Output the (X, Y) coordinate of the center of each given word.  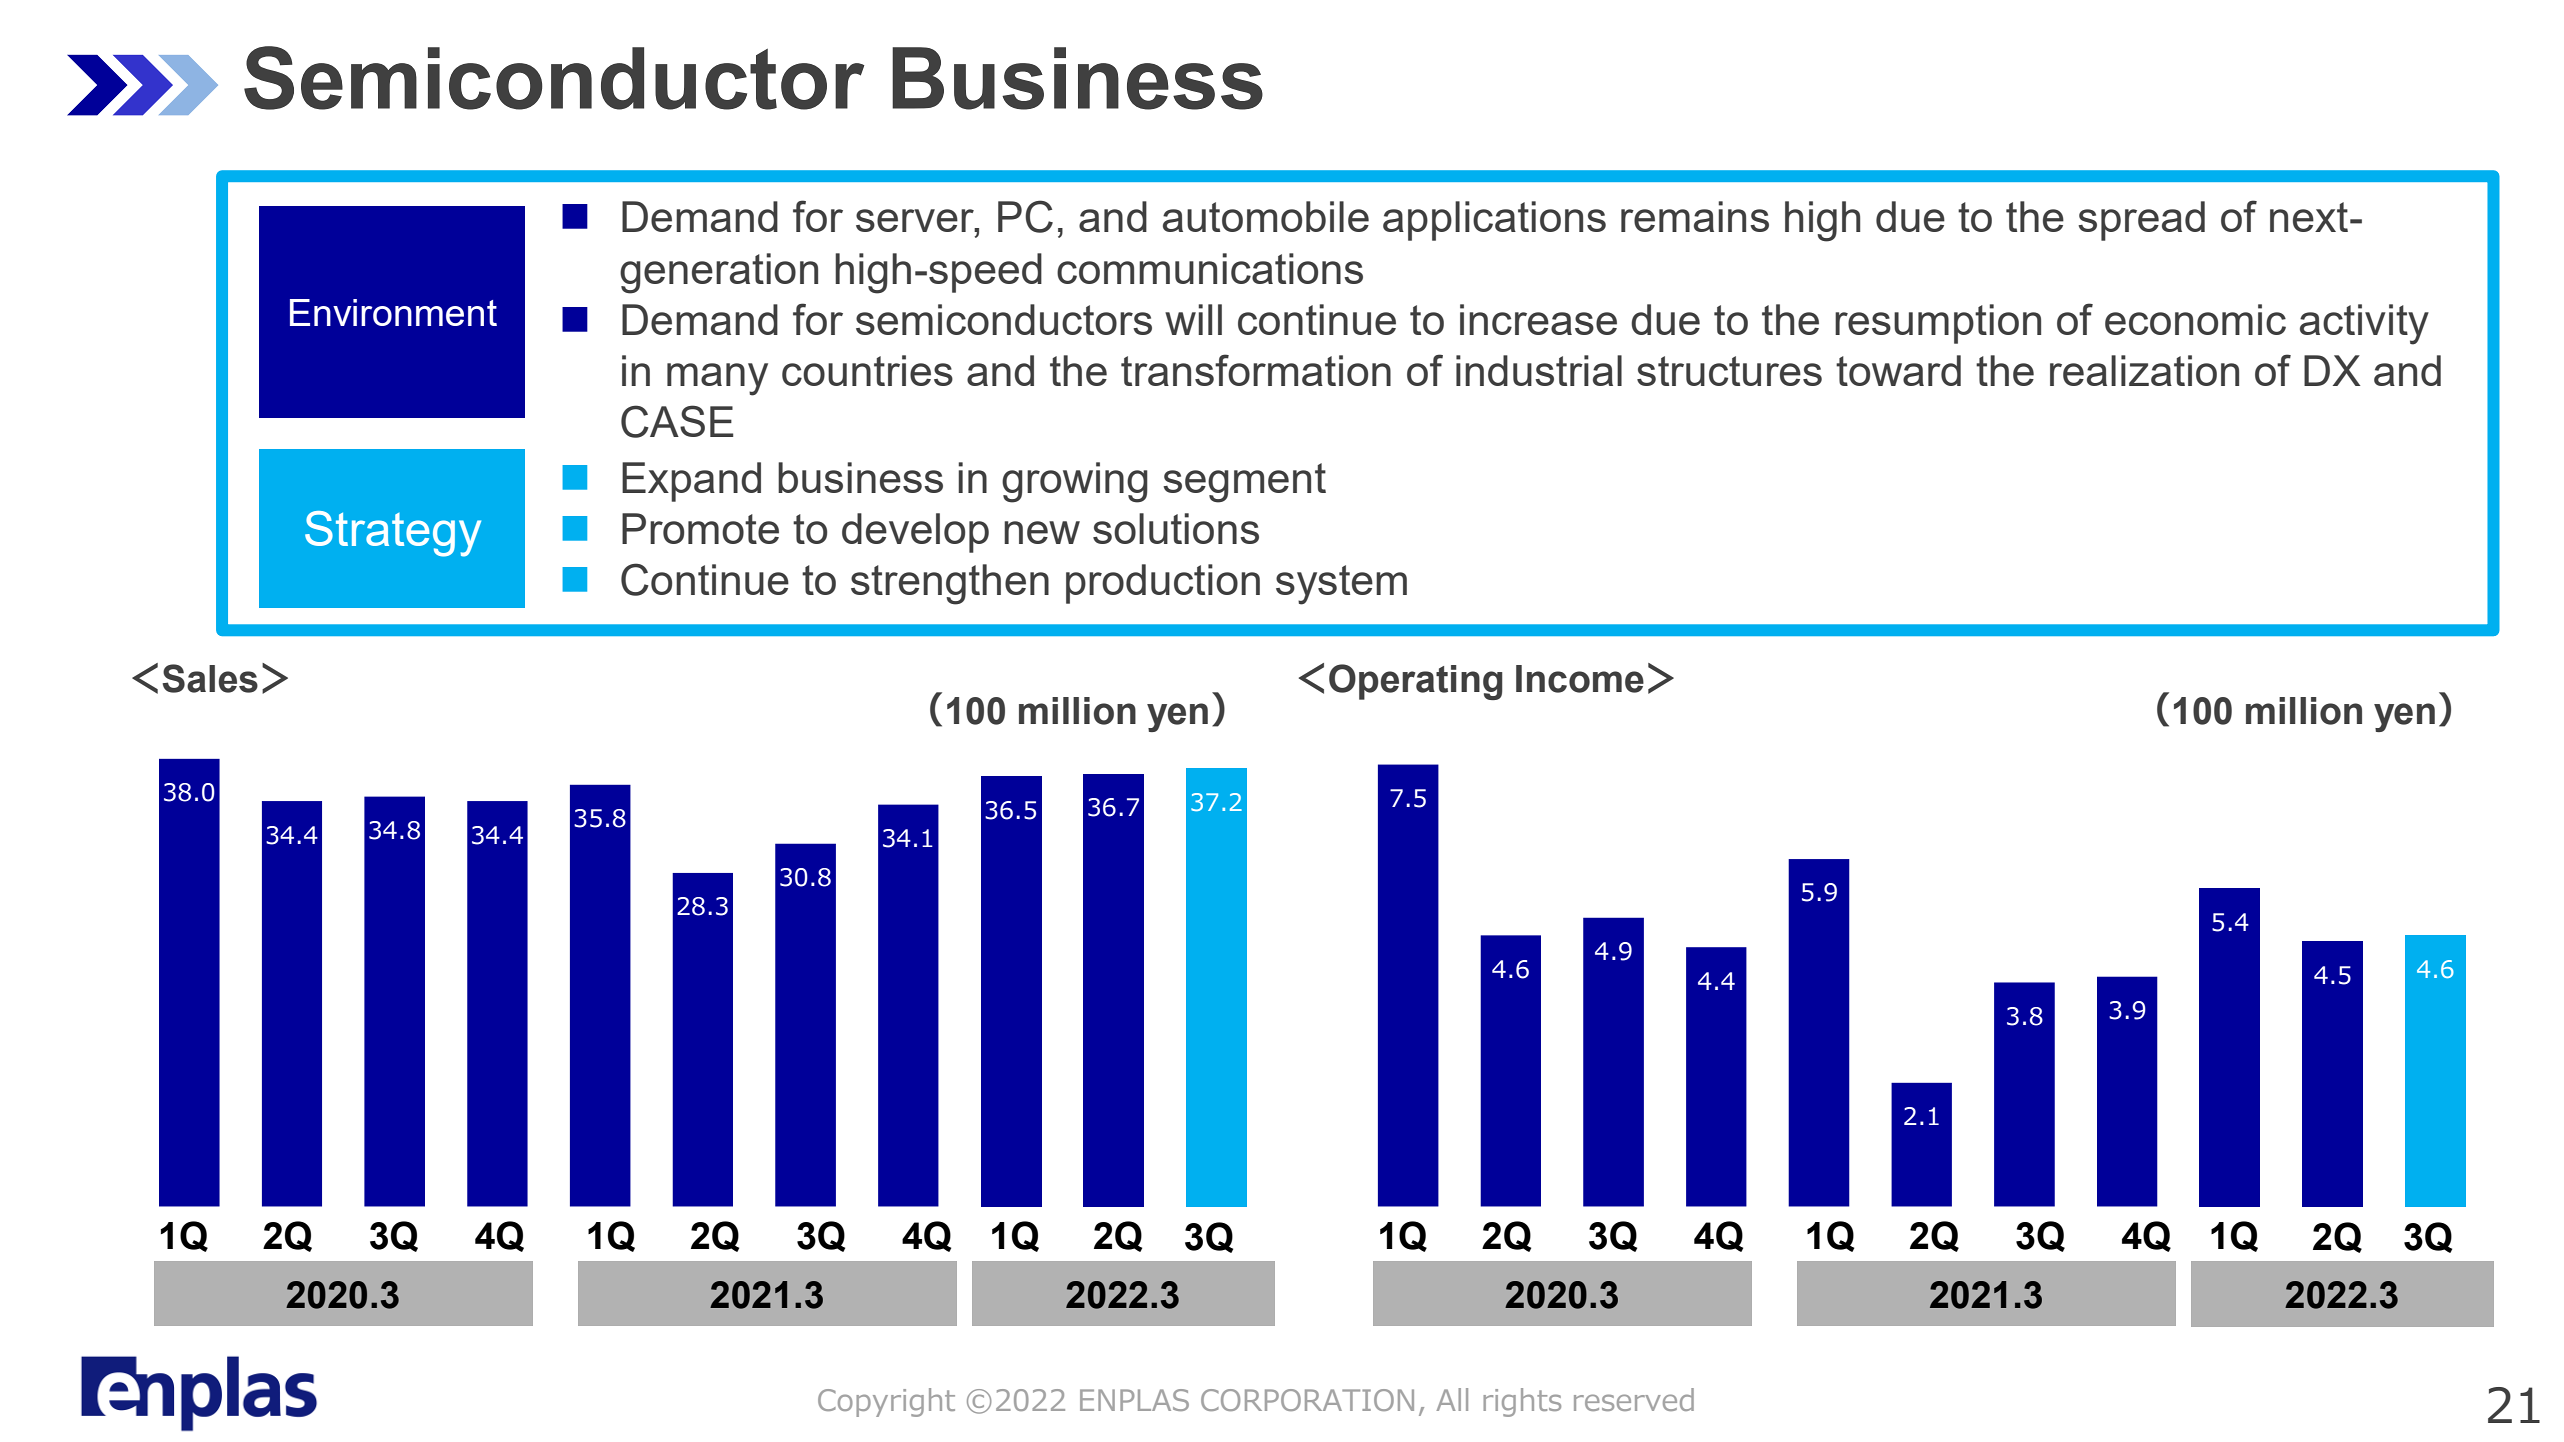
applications (1494, 221)
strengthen (950, 584)
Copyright (886, 1402)
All (1452, 1399)
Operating (1416, 682)
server (916, 220)
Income (1580, 679)
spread (2141, 221)
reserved (1634, 1399)
